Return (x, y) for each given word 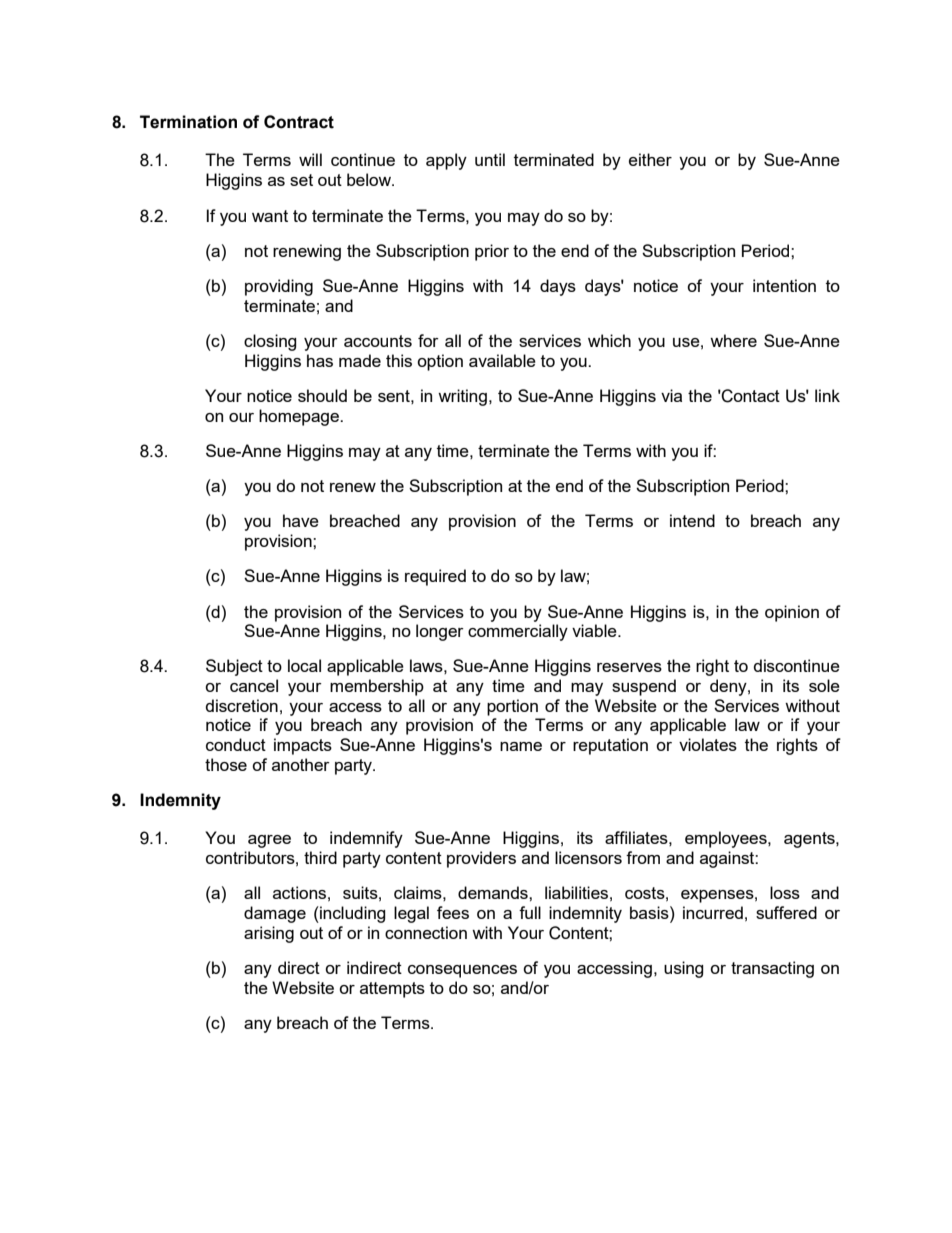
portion (512, 707)
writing (462, 397)
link (827, 395)
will (310, 159)
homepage (300, 417)
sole (824, 685)
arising (269, 934)
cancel (254, 685)
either (650, 159)
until (490, 159)
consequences (462, 971)
